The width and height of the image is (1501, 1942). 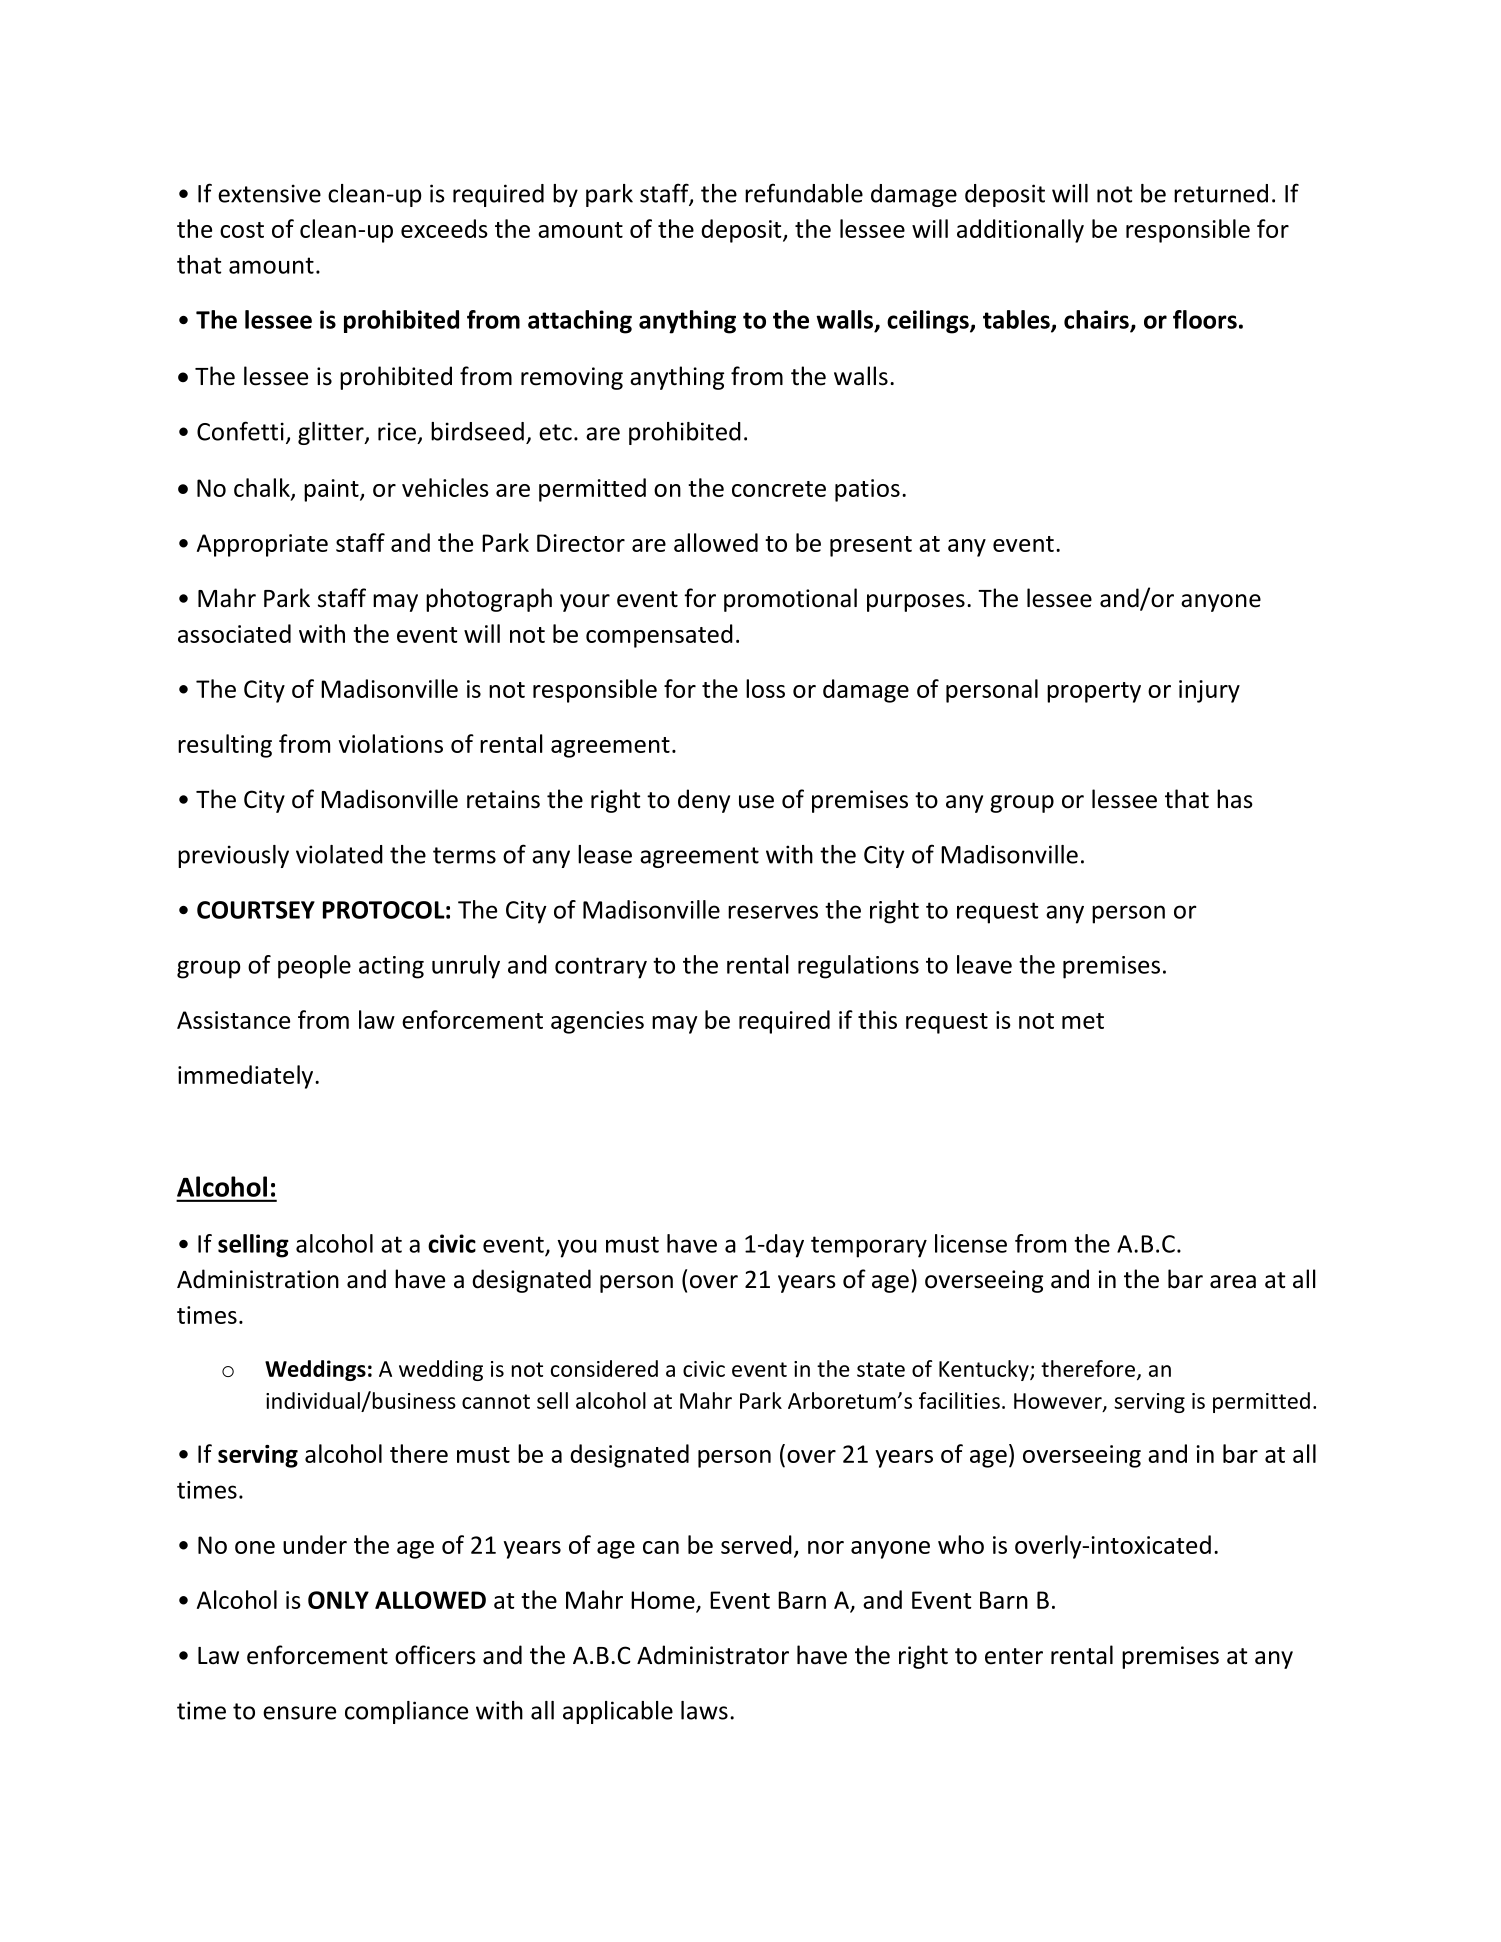 What do you see at coordinates (314, 967) in the image?
I see `people` at bounding box center [314, 967].
